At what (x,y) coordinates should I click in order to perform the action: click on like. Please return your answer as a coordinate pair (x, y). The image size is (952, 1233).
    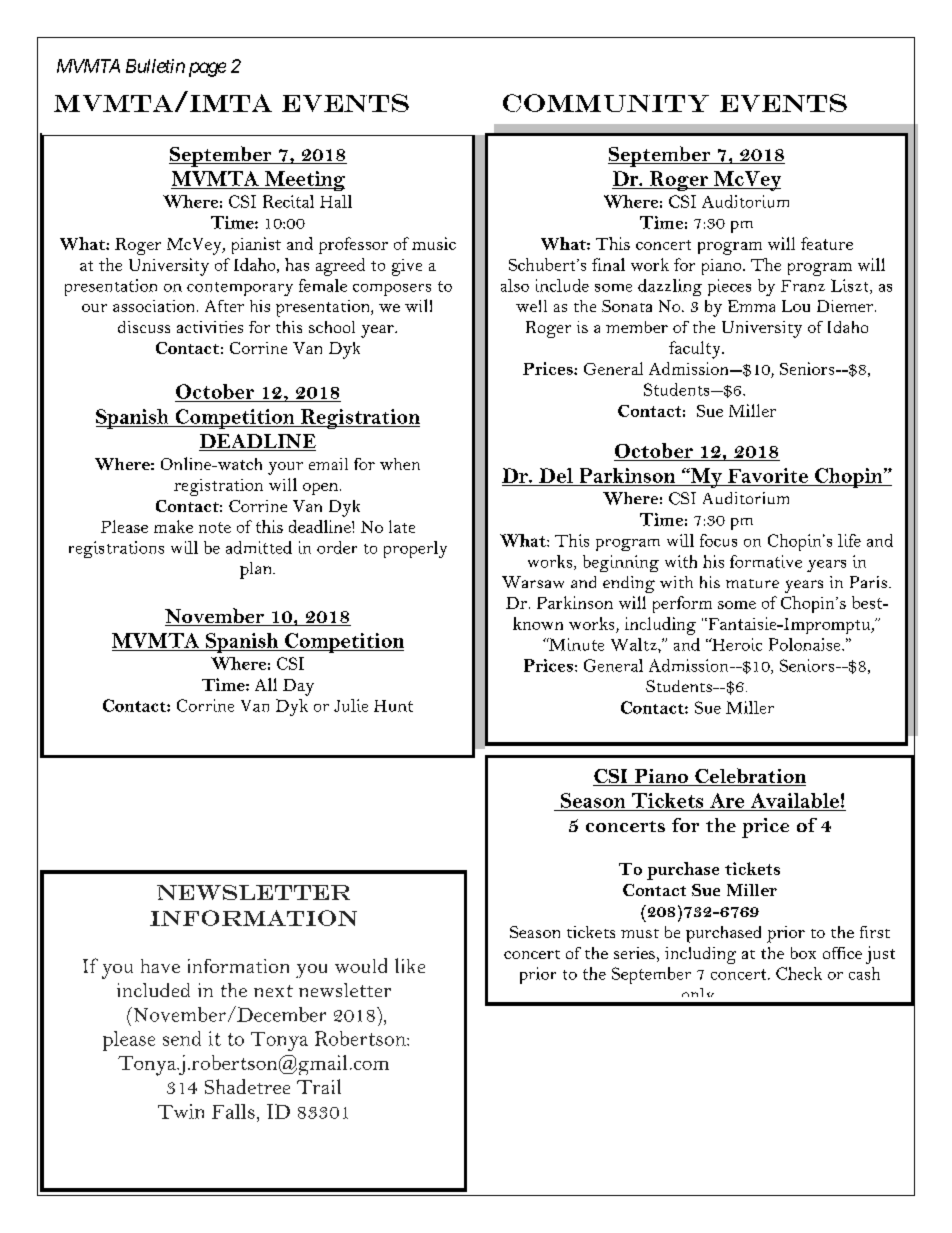
    Looking at the image, I should click on (410, 965).
